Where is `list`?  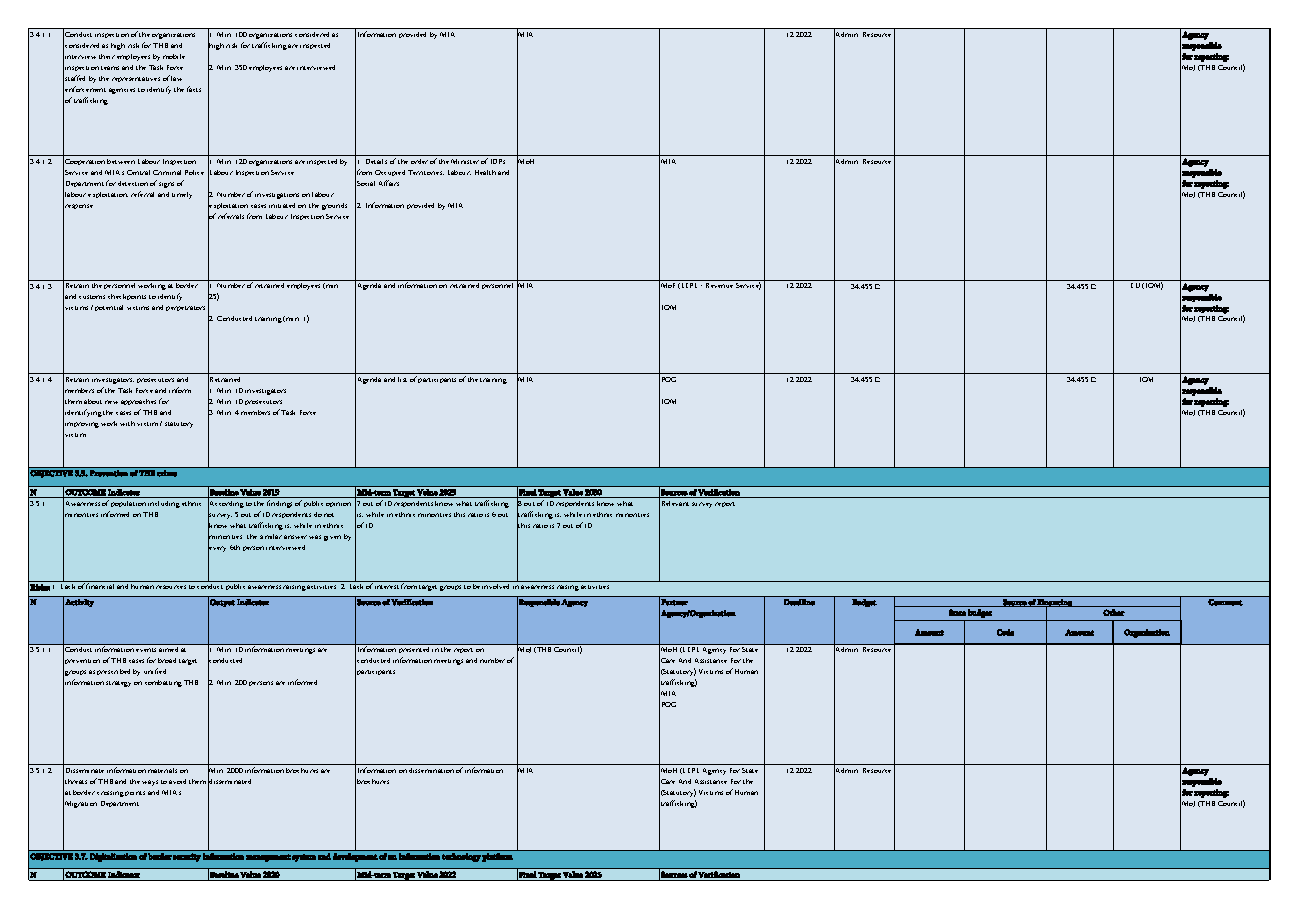 list is located at coordinates (402, 379).
